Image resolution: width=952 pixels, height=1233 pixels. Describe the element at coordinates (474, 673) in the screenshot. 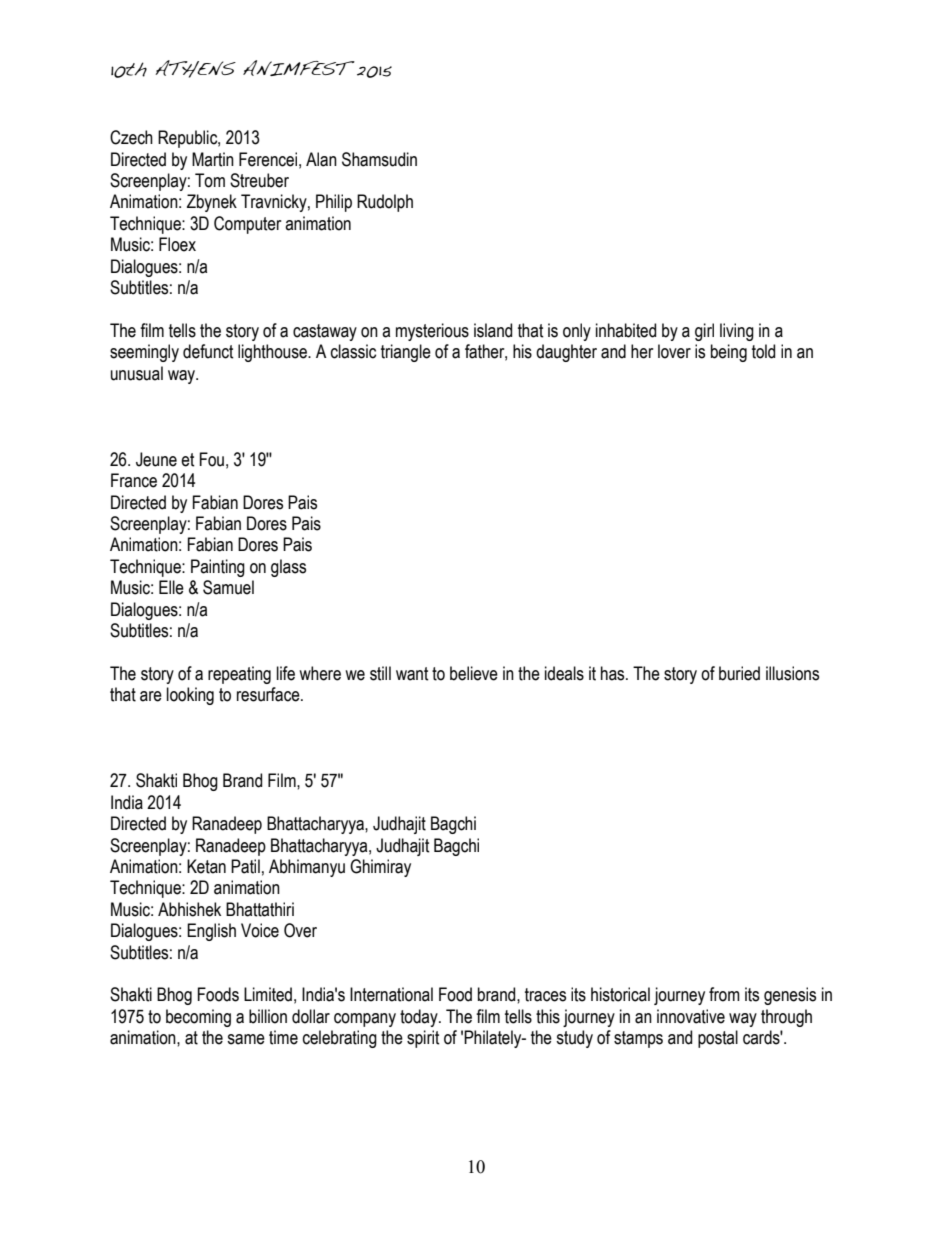

I see `believe` at that location.
